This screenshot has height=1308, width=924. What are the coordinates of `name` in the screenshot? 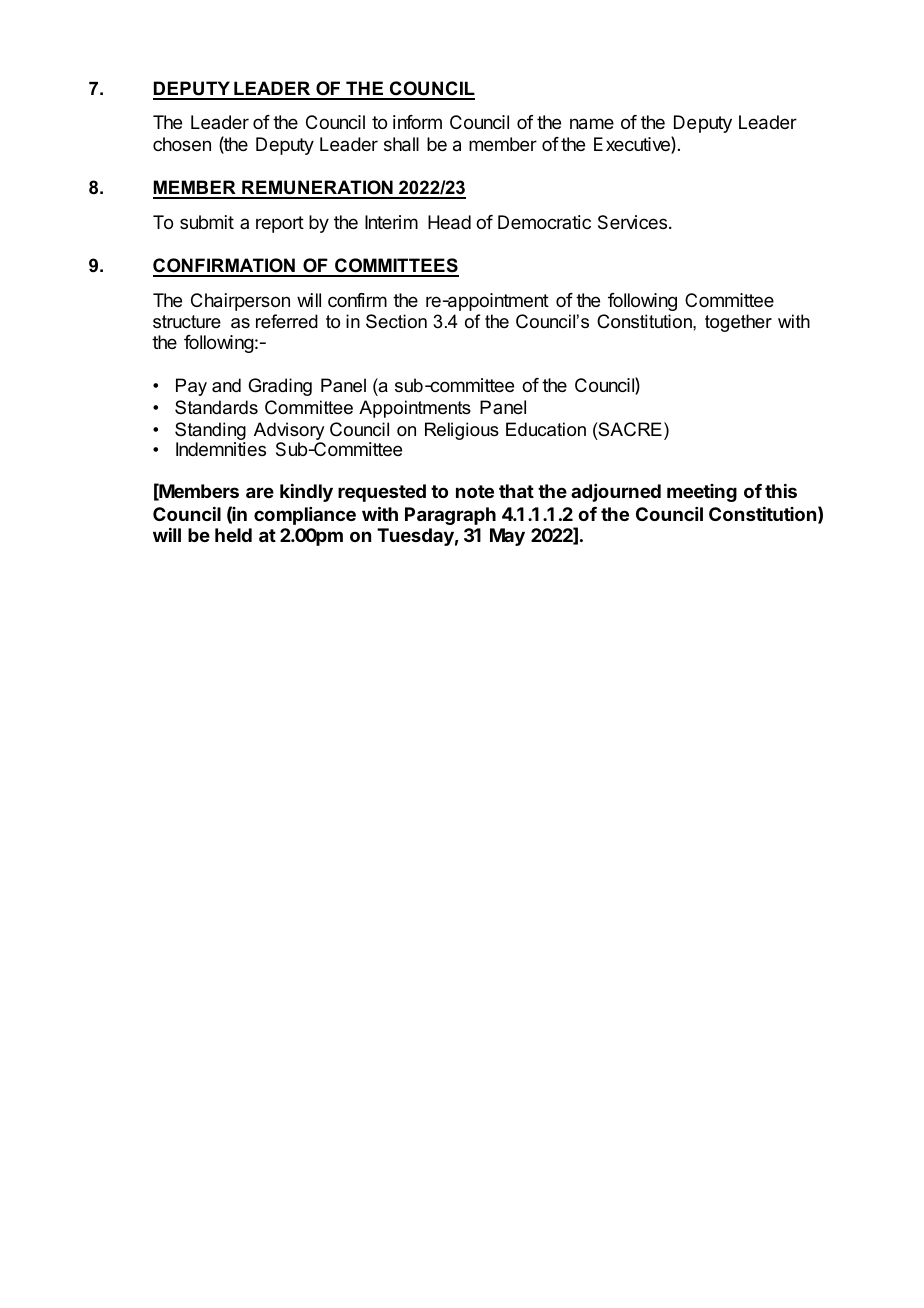 It's located at (592, 124).
